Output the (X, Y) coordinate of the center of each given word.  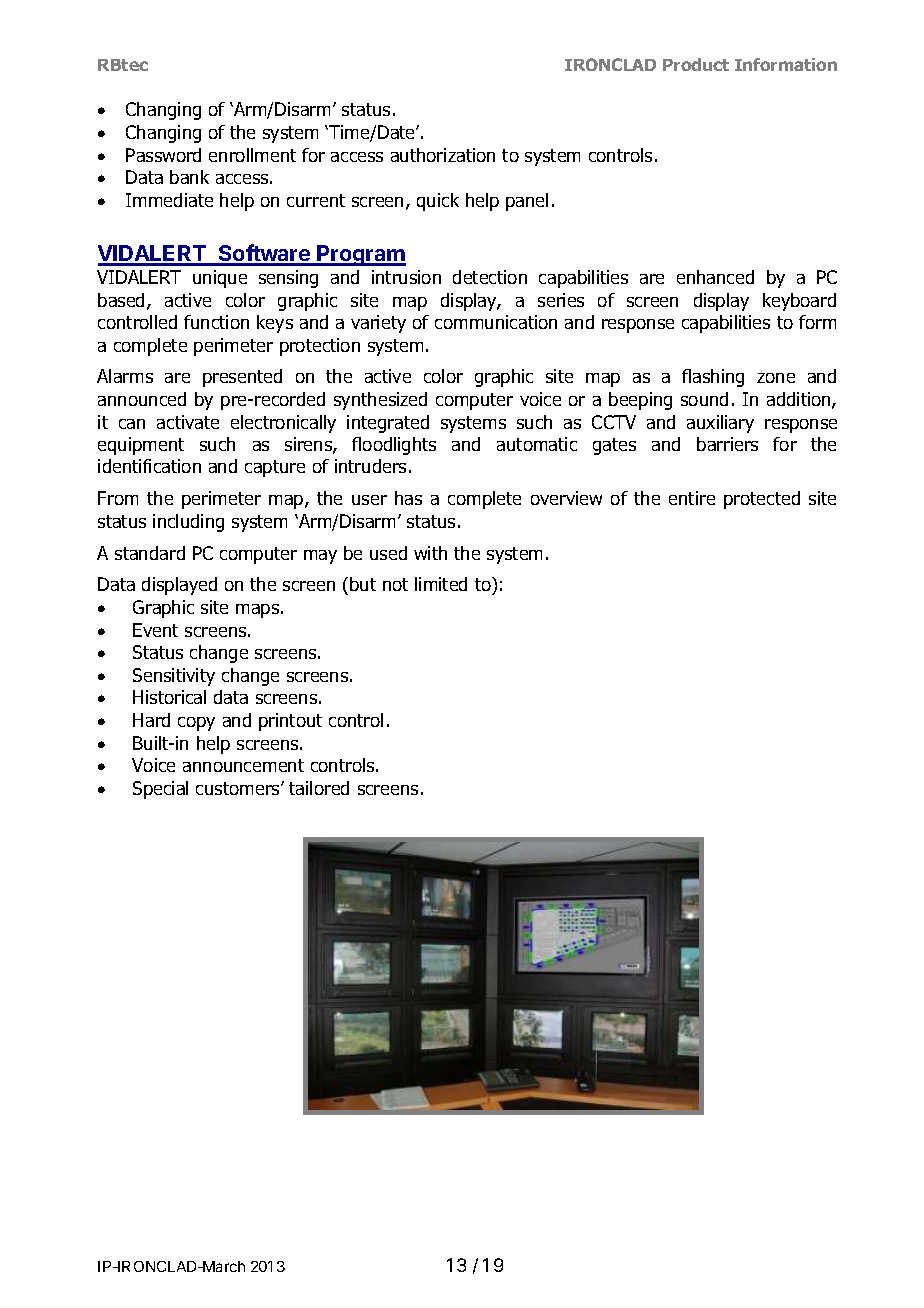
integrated (388, 424)
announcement (243, 765)
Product (696, 64)
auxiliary (720, 424)
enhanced (715, 277)
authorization (443, 155)
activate (188, 422)
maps (257, 611)
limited (441, 584)
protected (762, 500)
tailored (319, 788)
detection (490, 277)
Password (163, 155)
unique (220, 279)
